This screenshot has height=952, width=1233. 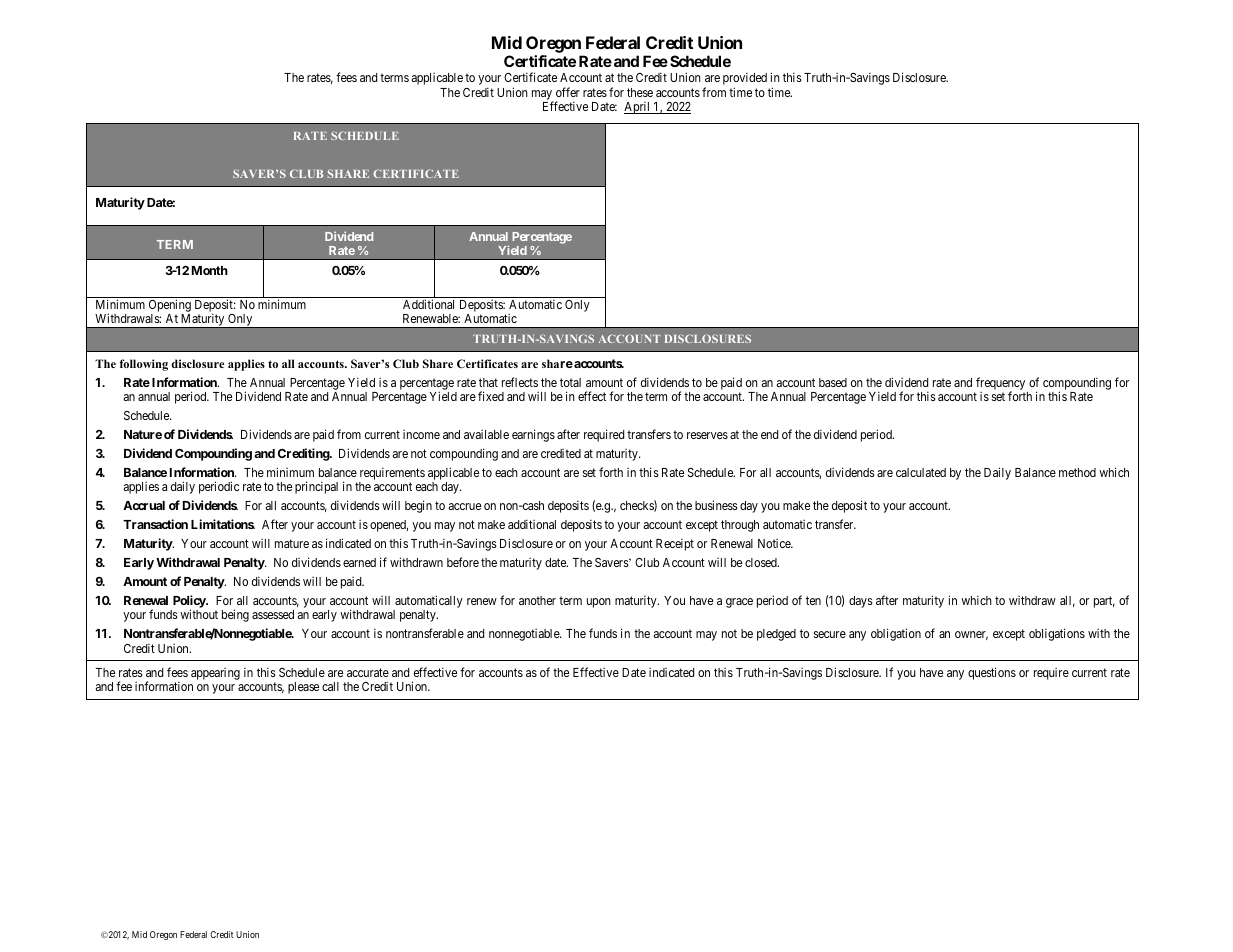 I want to click on Transaction, so click(x=155, y=524).
